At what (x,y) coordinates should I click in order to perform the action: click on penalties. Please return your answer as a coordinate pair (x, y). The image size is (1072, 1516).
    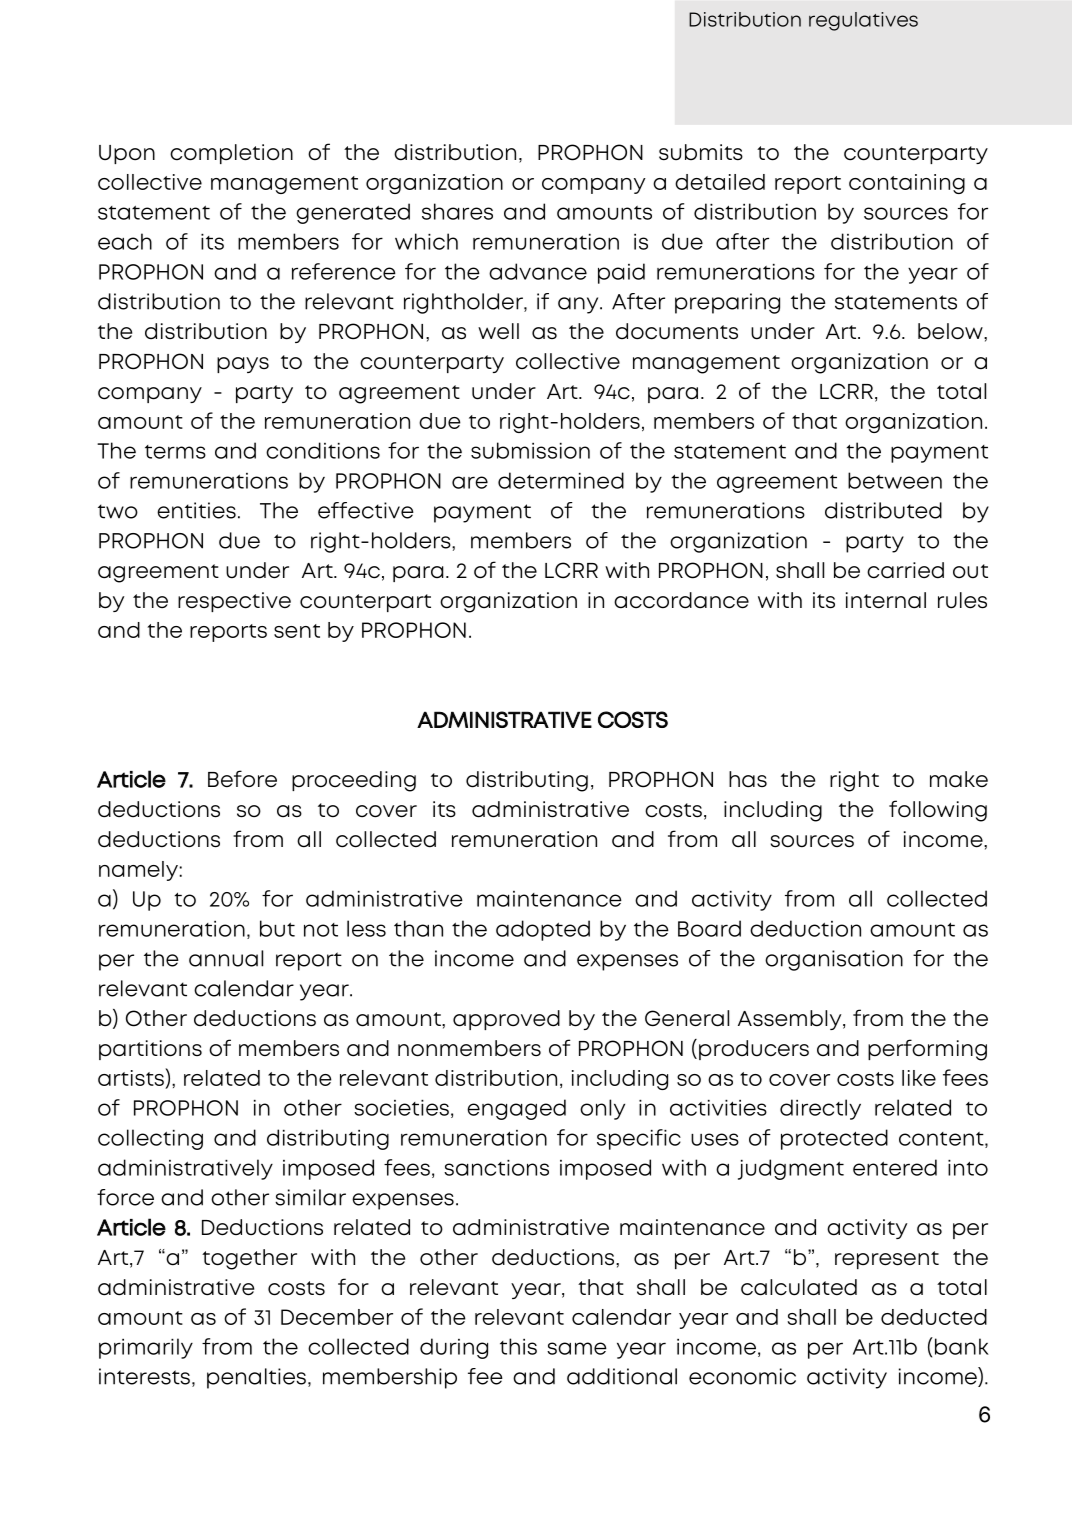
    Looking at the image, I should click on (256, 1378).
